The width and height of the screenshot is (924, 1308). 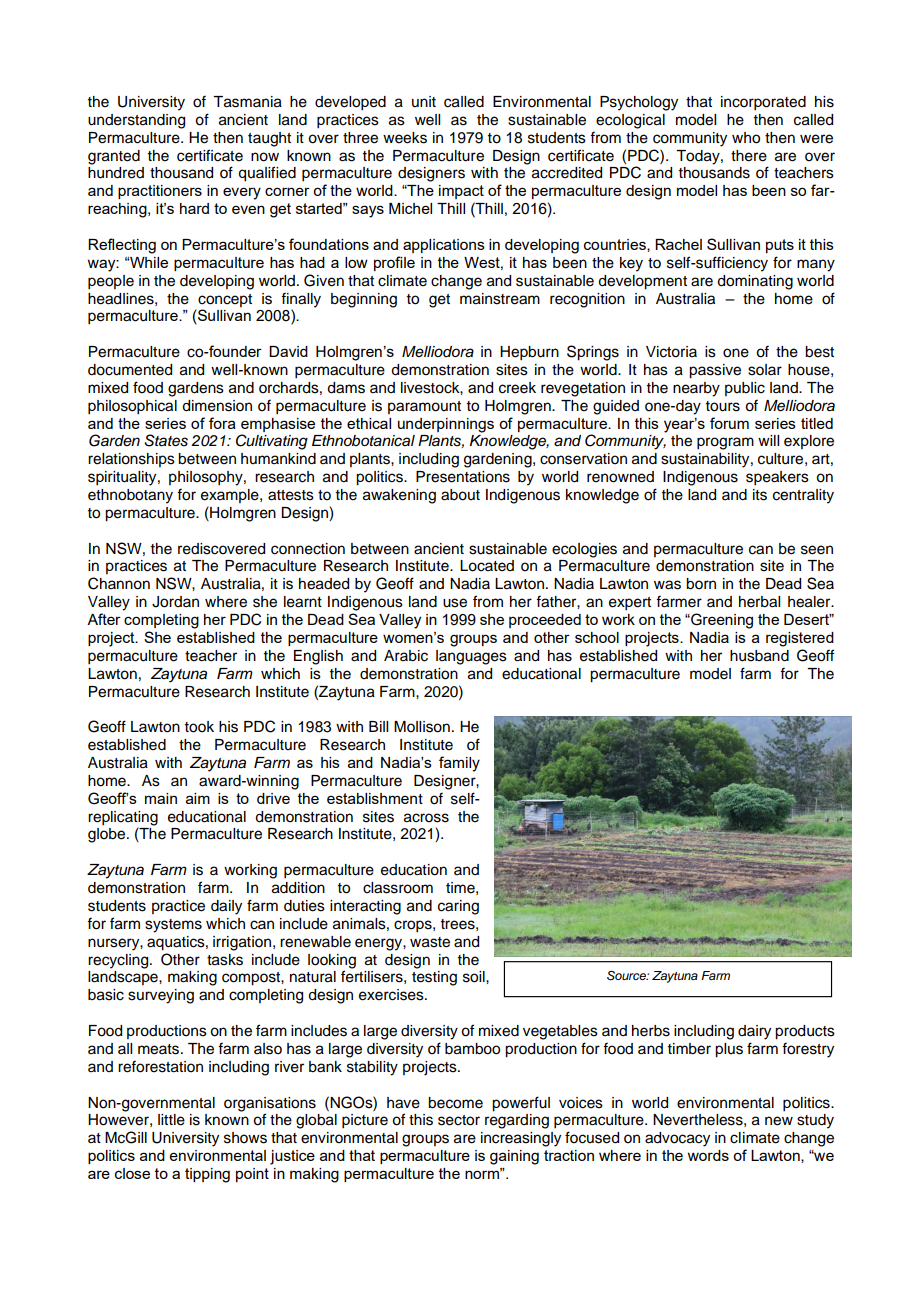 I want to click on understanding, so click(x=136, y=121).
